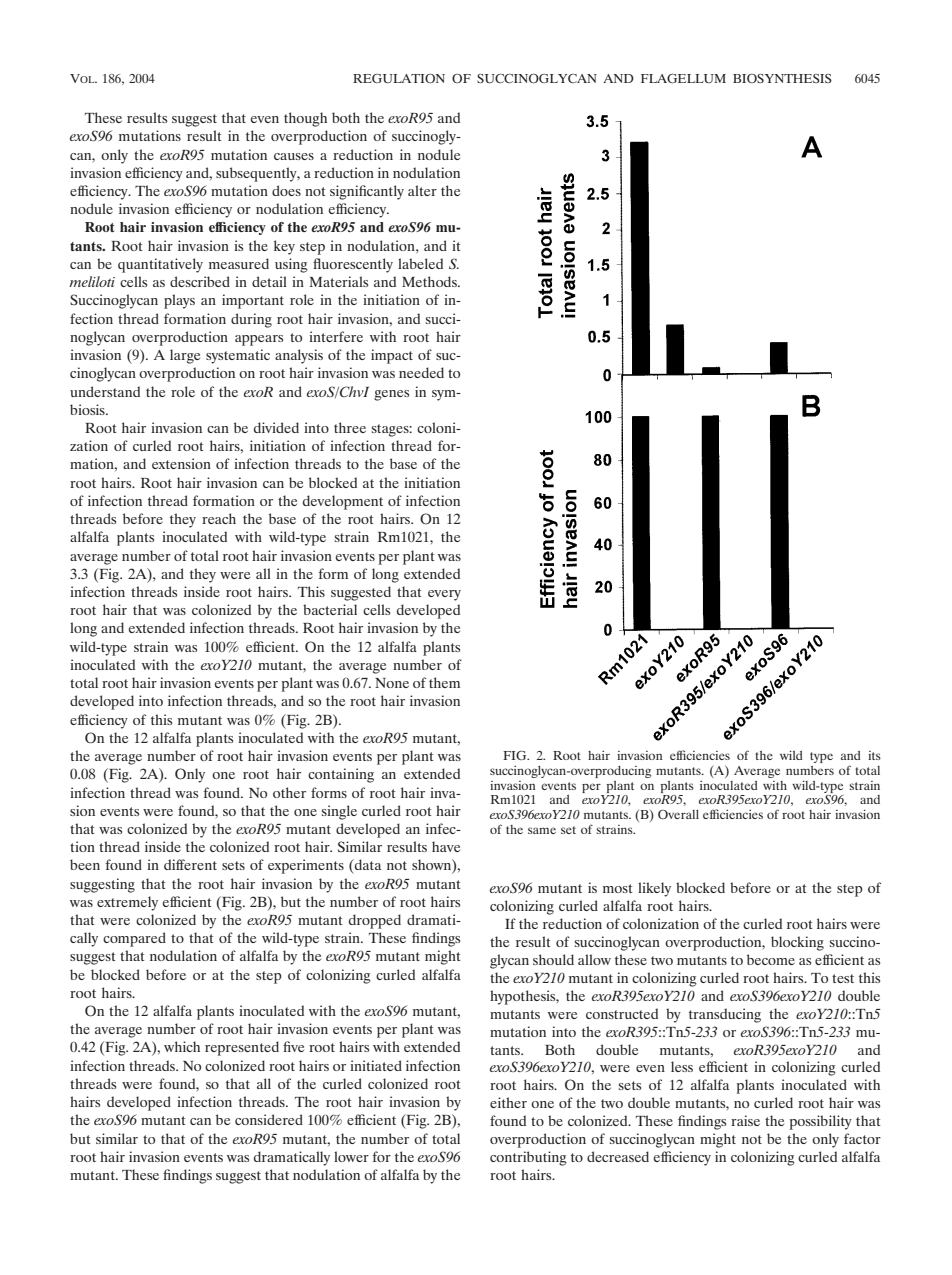  Describe the element at coordinates (430, 281) in the image. I see `Methods` at that location.
